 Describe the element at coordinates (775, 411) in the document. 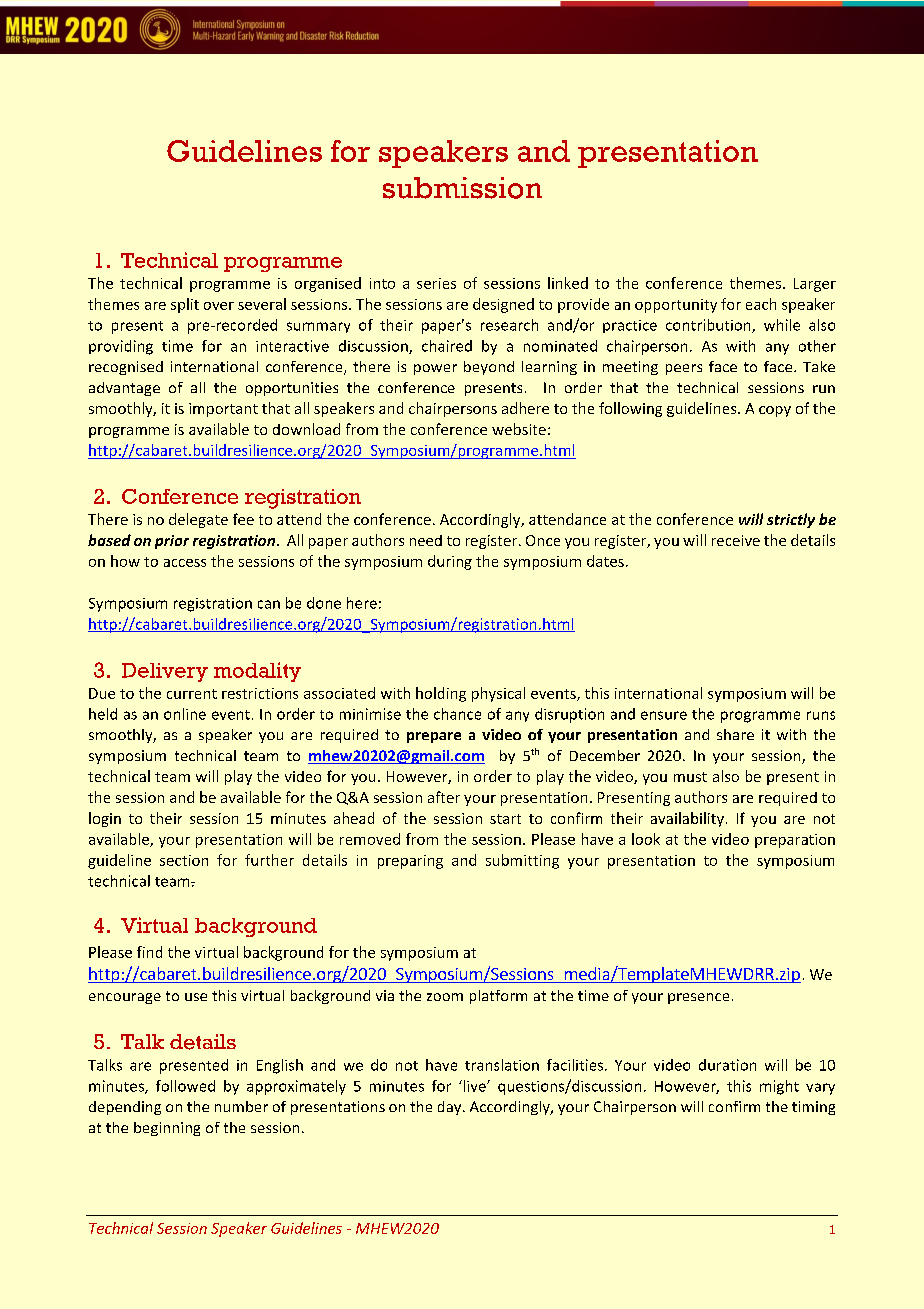

I see `copy` at that location.
